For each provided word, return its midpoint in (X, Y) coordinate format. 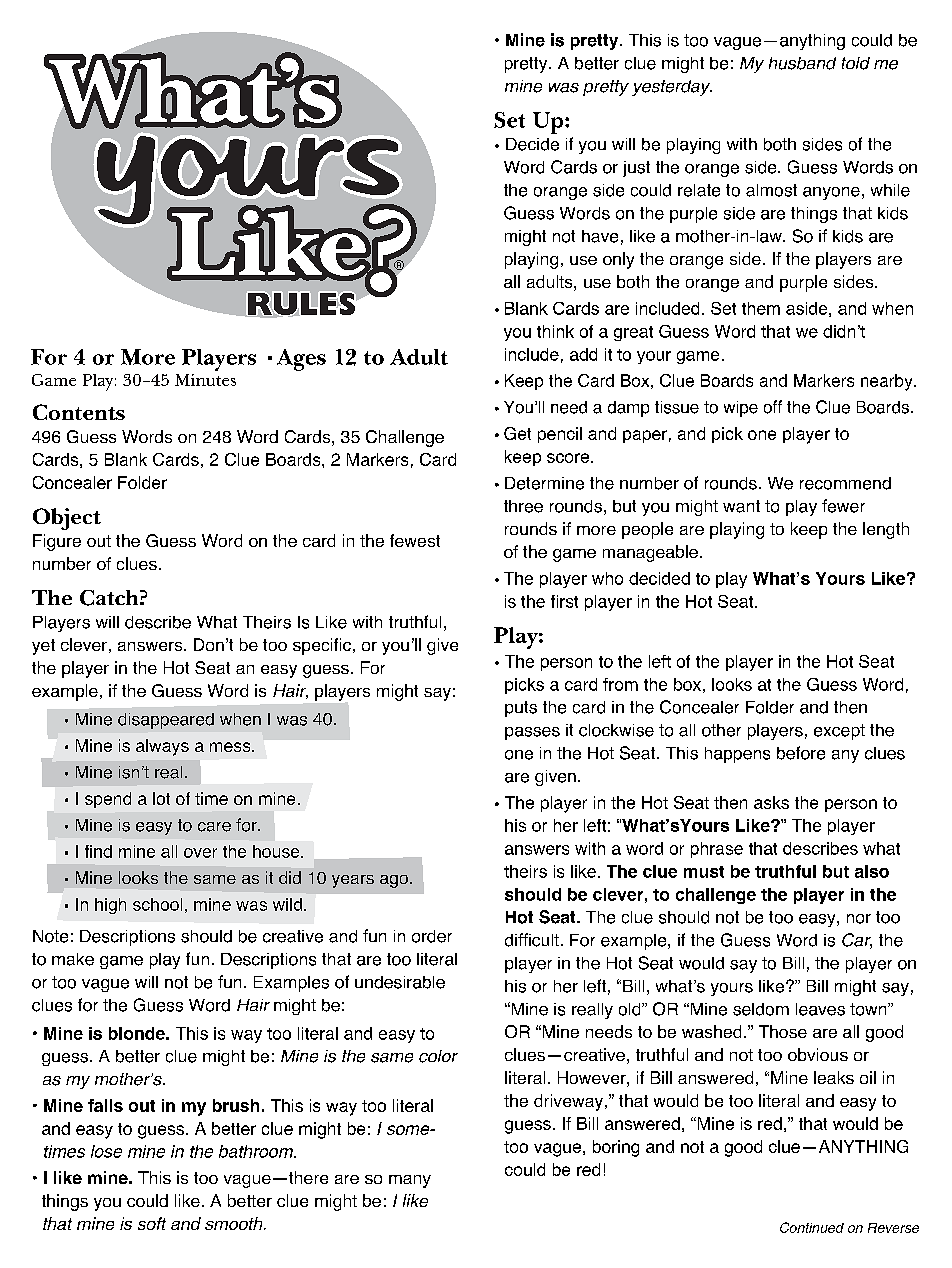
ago (395, 881)
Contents (79, 412)
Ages (301, 360)
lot (161, 798)
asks (771, 802)
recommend (845, 483)
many (410, 1181)
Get (517, 433)
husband (802, 63)
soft (152, 1223)
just (636, 169)
